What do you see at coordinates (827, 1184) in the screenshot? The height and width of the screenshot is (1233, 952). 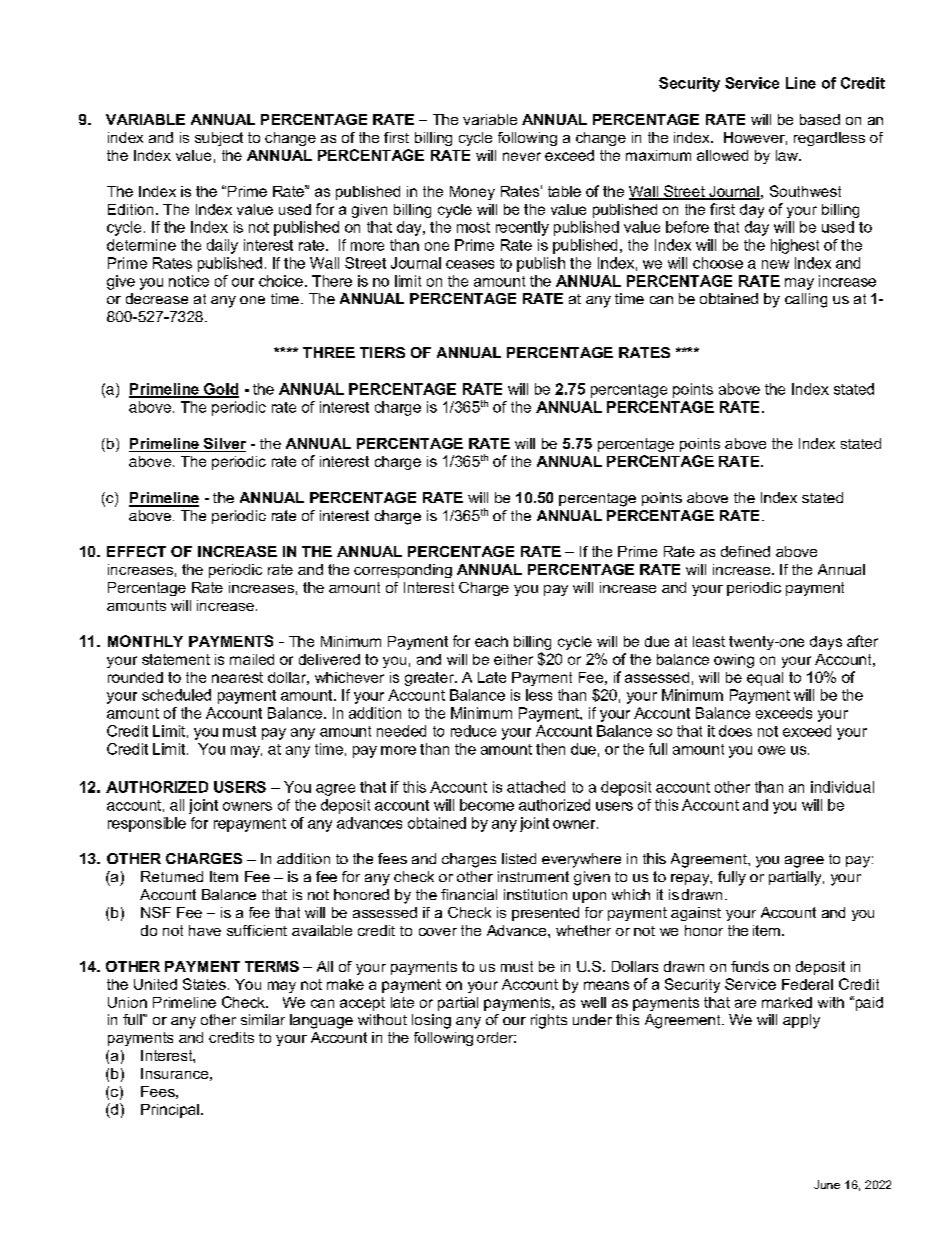 I see `June` at bounding box center [827, 1184].
